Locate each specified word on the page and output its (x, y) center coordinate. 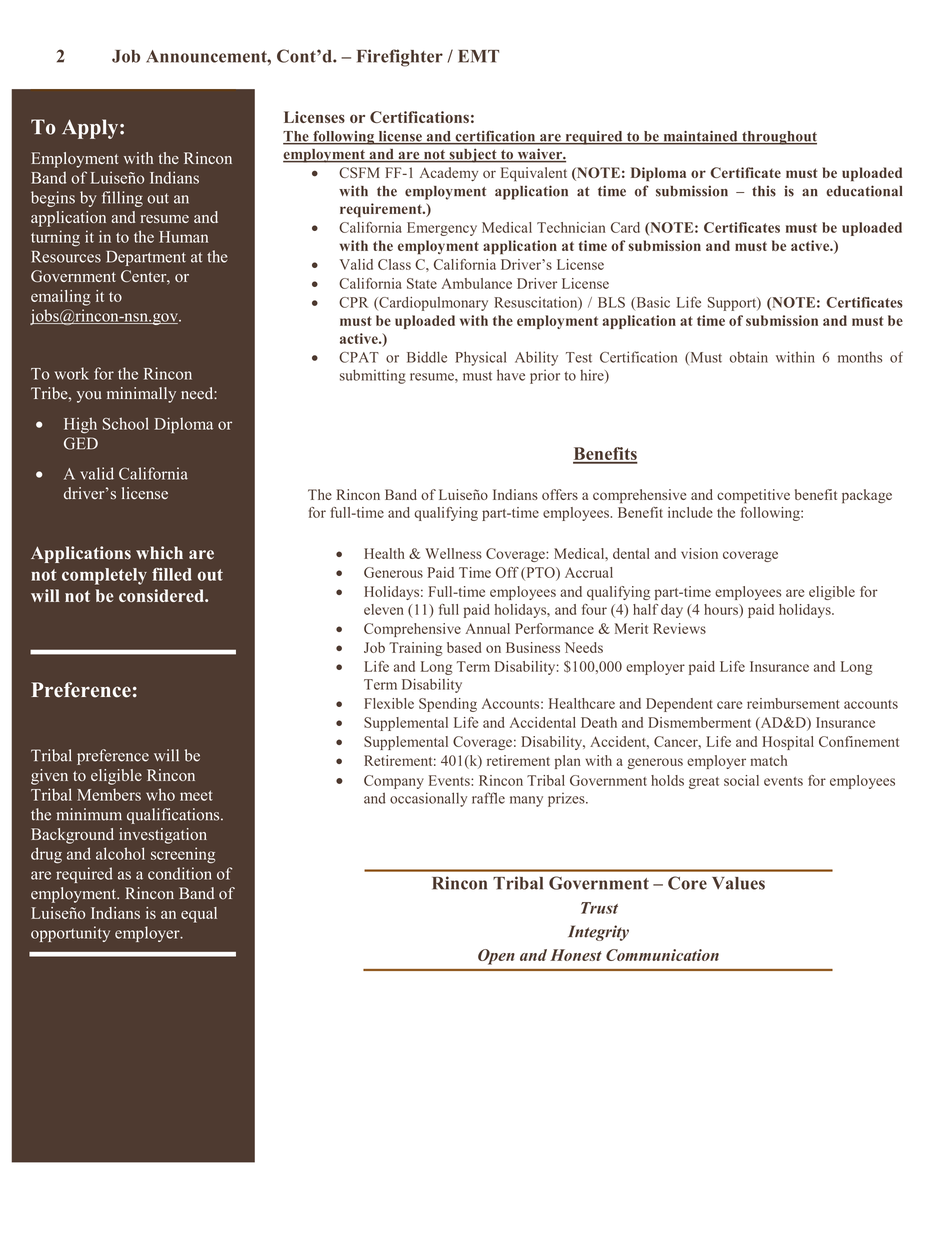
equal (199, 915)
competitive (753, 496)
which (159, 553)
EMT (478, 56)
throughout (778, 138)
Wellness (453, 553)
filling (122, 199)
